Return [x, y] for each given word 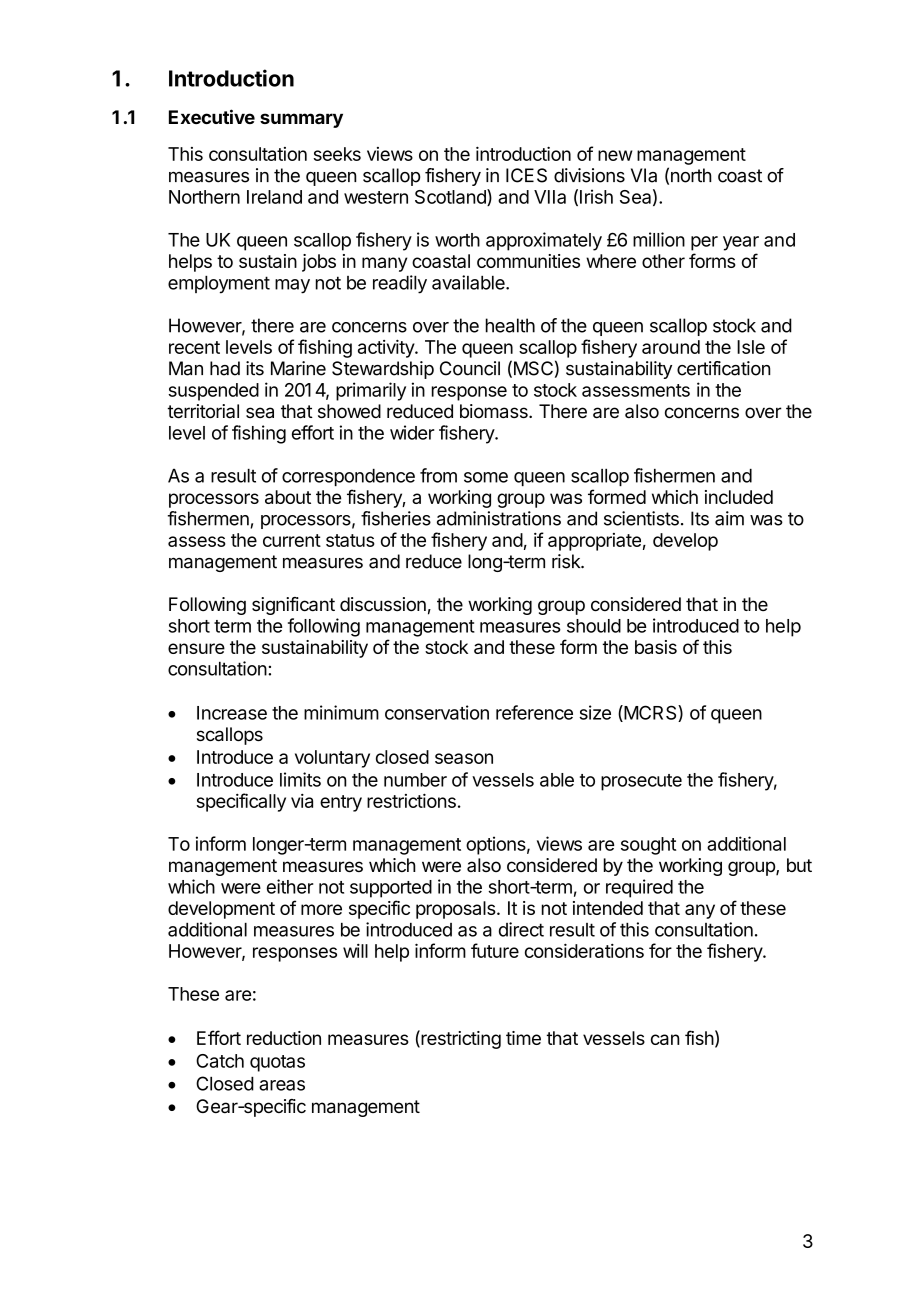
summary [301, 120]
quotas [277, 1063]
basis [656, 647]
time [523, 1038]
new [615, 155]
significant [293, 606]
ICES [526, 175]
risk [567, 561]
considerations [584, 950]
